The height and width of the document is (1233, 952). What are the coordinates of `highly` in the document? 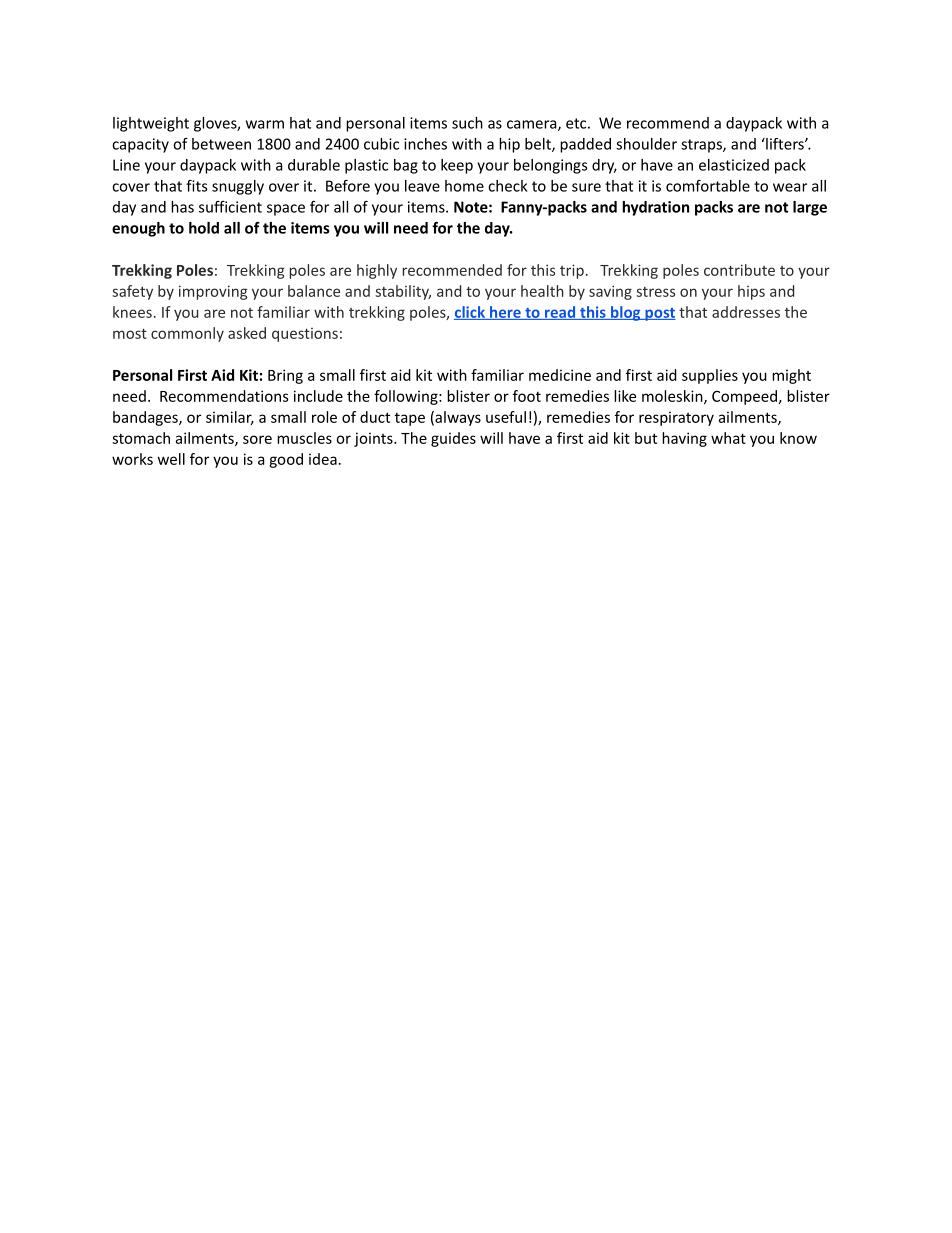 It's located at (377, 271).
